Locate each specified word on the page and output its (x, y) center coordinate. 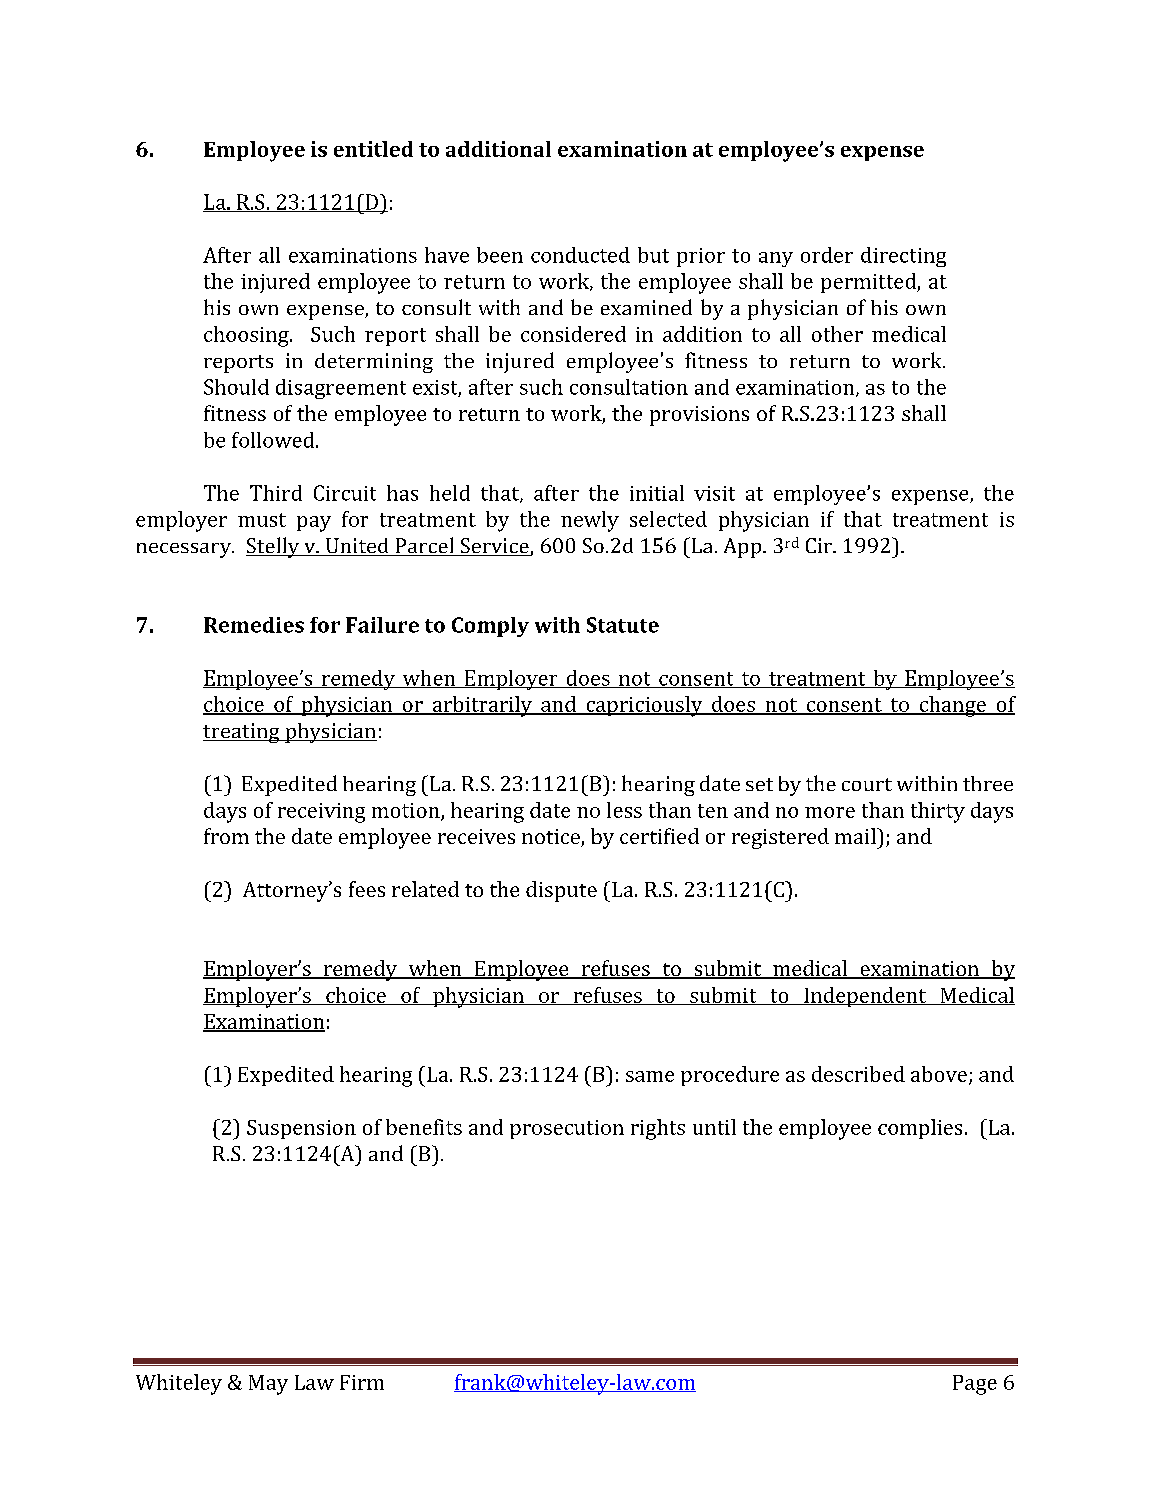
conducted (580, 255)
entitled (373, 149)
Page (975, 1385)
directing (903, 257)
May (268, 1385)
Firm (362, 1382)
